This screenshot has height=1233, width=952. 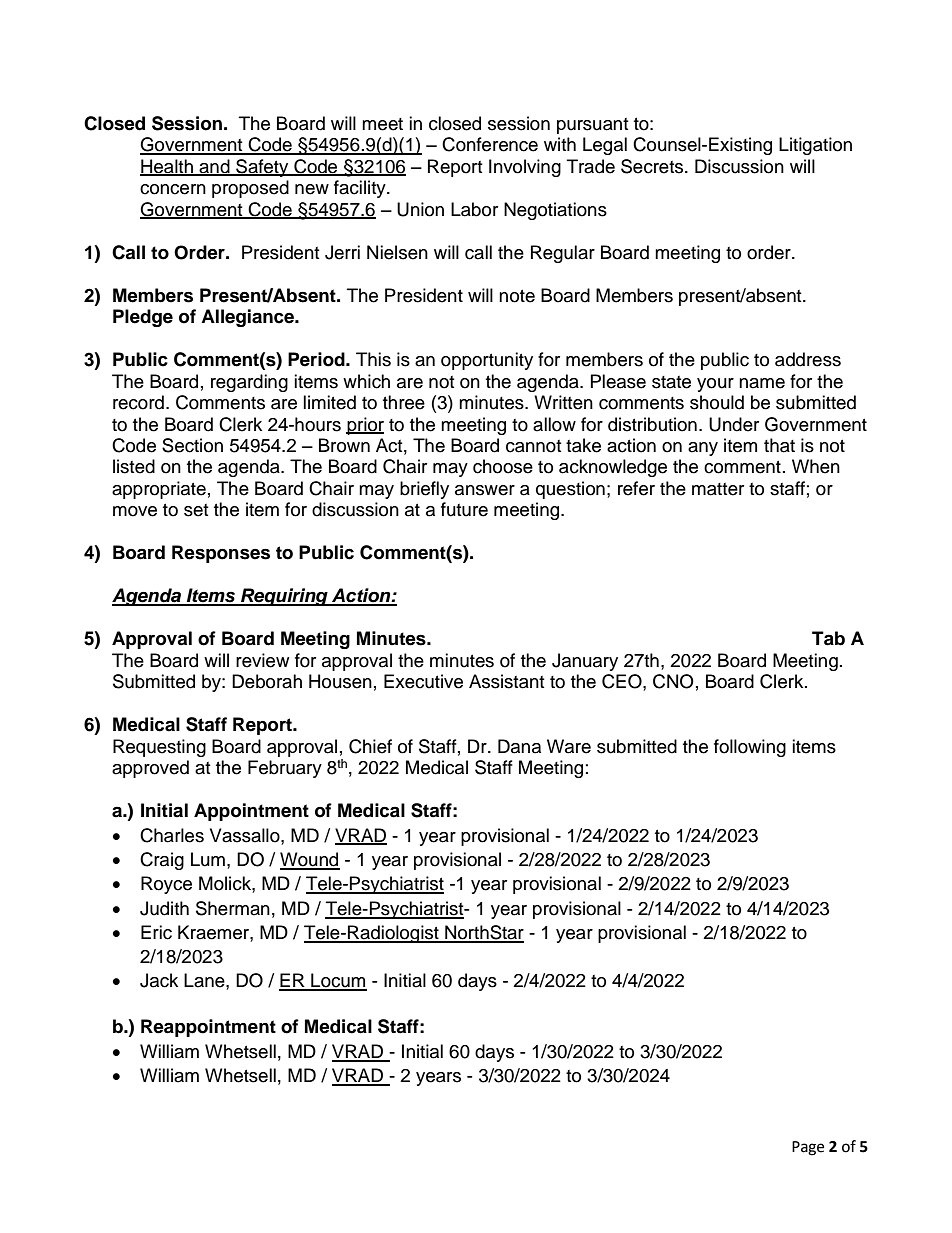 What do you see at coordinates (490, 144) in the screenshot?
I see `Conference` at bounding box center [490, 144].
